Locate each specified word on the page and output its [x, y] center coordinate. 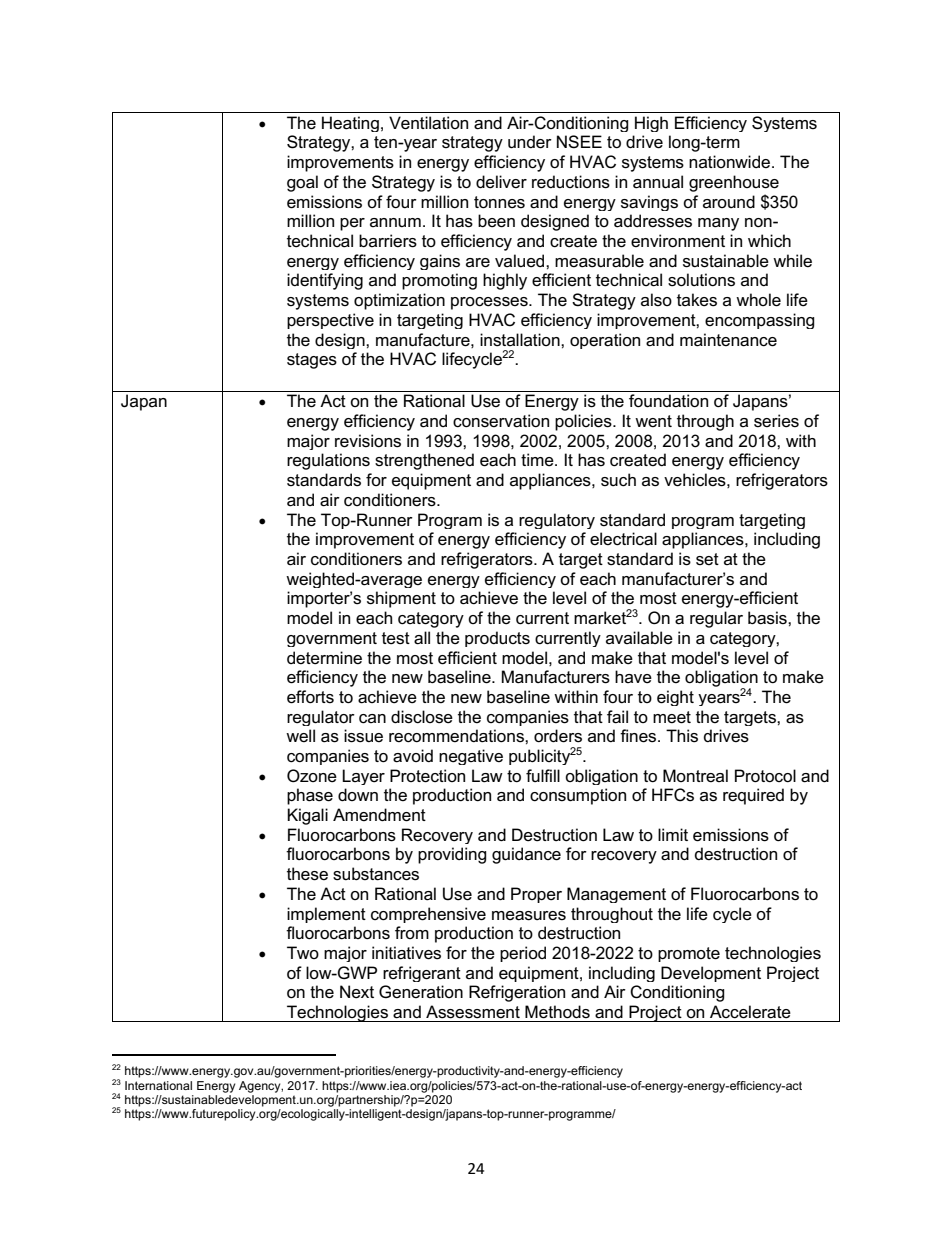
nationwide [731, 161]
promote [689, 954]
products [497, 639]
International [158, 1085]
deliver [501, 182]
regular [716, 619]
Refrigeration [517, 993]
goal [302, 183]
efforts [310, 697]
